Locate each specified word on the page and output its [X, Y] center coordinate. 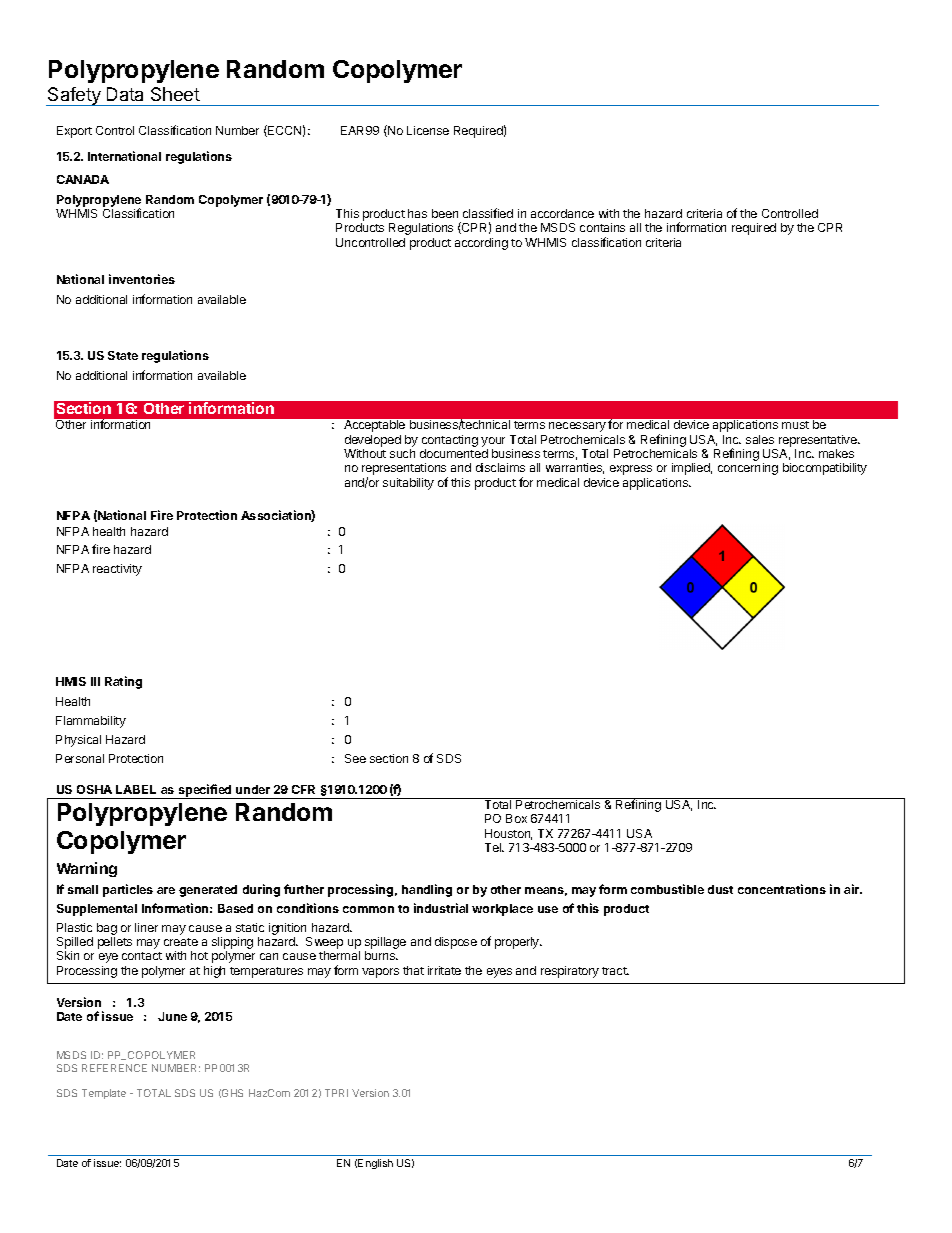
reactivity [117, 570]
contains [602, 227]
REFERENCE [114, 1068]
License [428, 130]
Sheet [175, 94]
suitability [408, 484]
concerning [748, 469]
